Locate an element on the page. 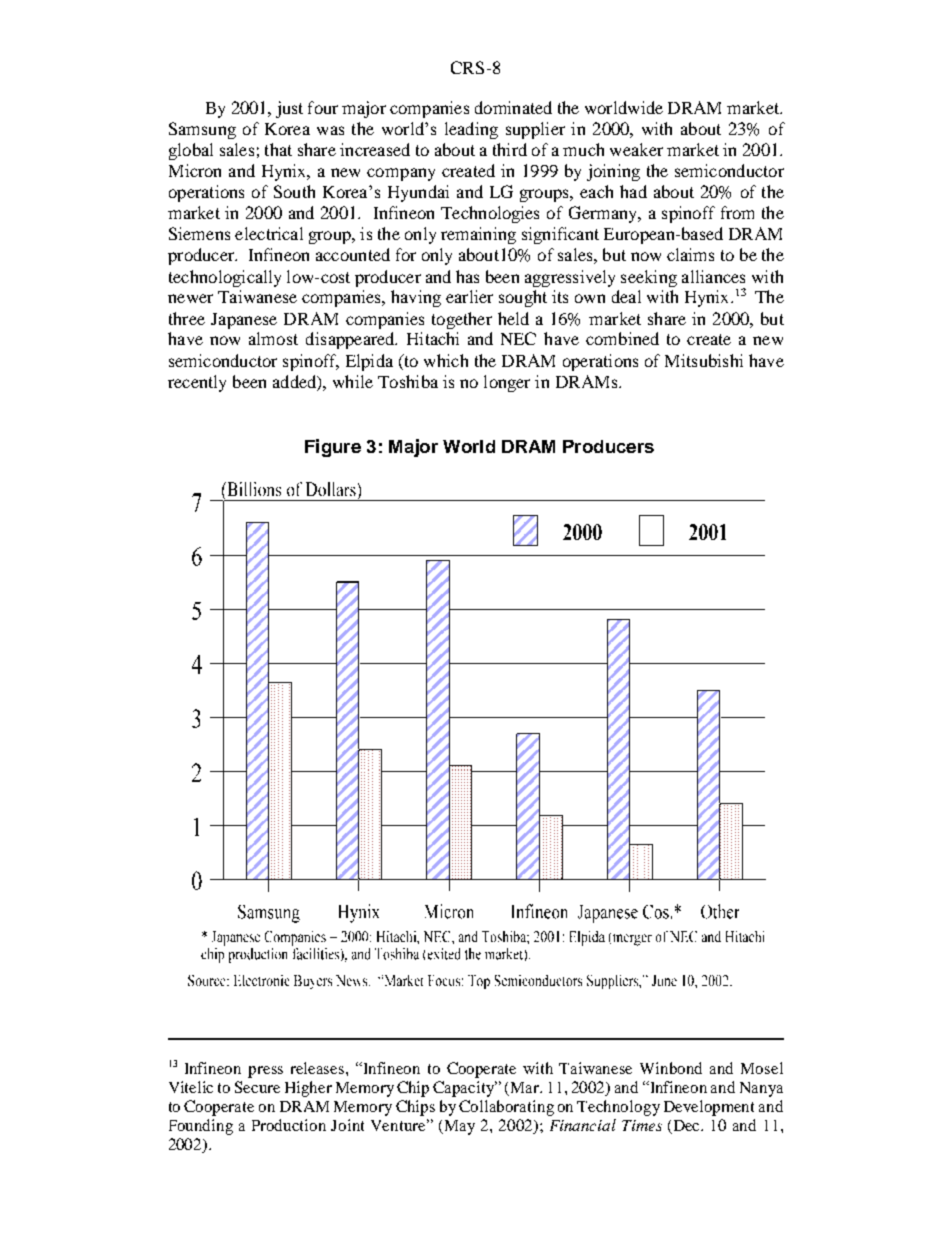  Secure is located at coordinates (257, 1087).
